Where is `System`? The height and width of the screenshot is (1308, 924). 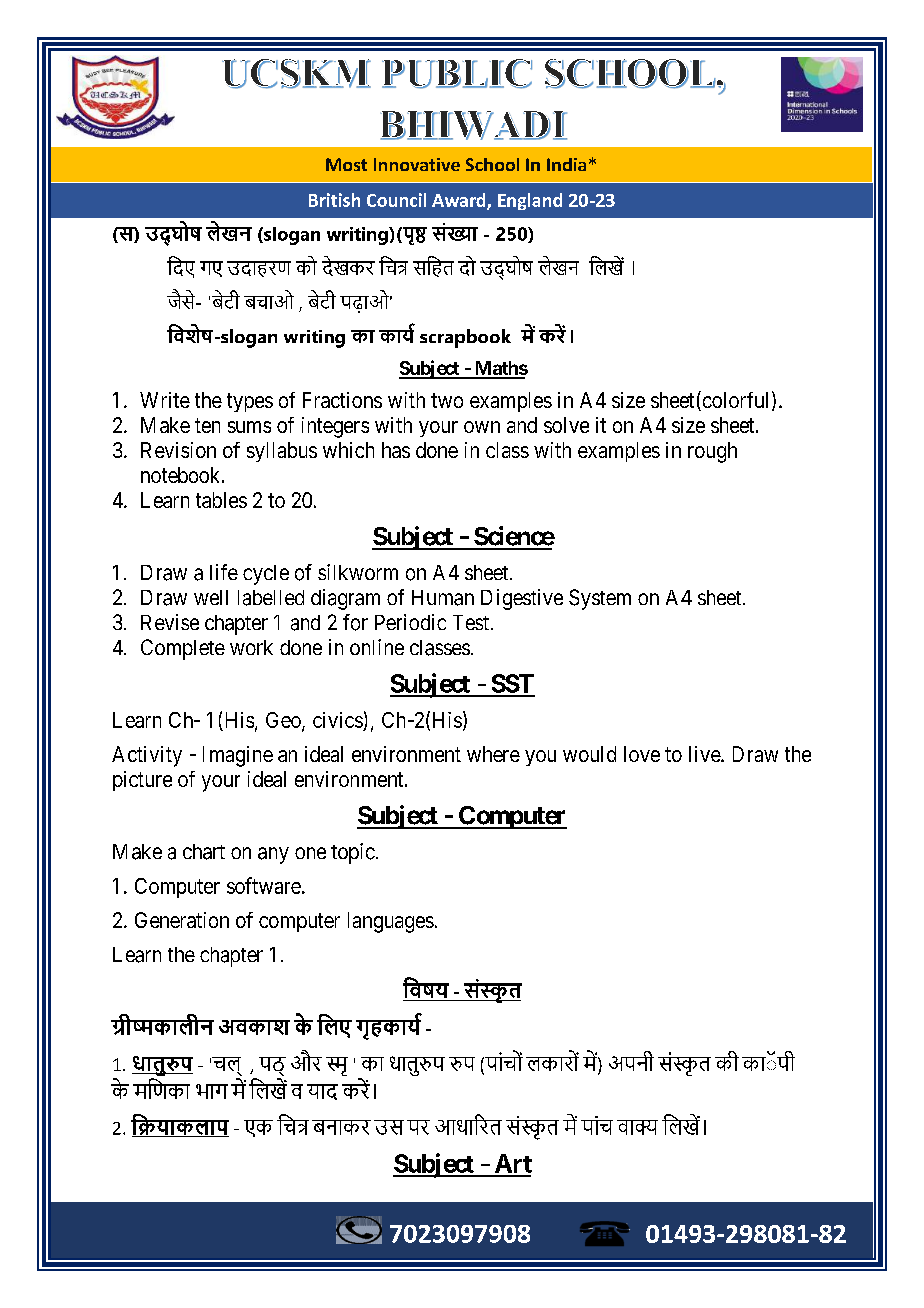
System is located at coordinates (600, 599).
